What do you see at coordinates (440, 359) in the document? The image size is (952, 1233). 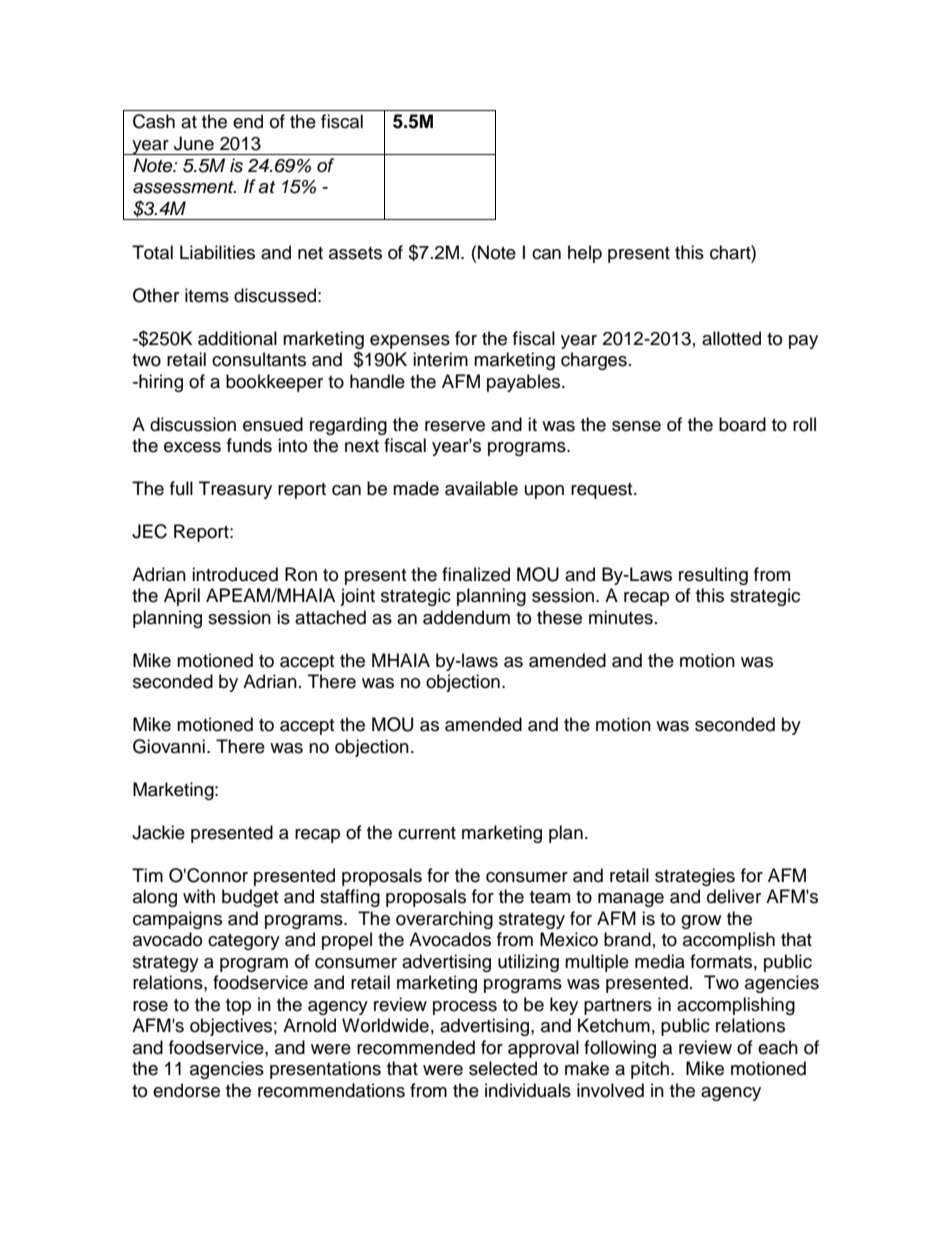 I see `interim` at bounding box center [440, 359].
